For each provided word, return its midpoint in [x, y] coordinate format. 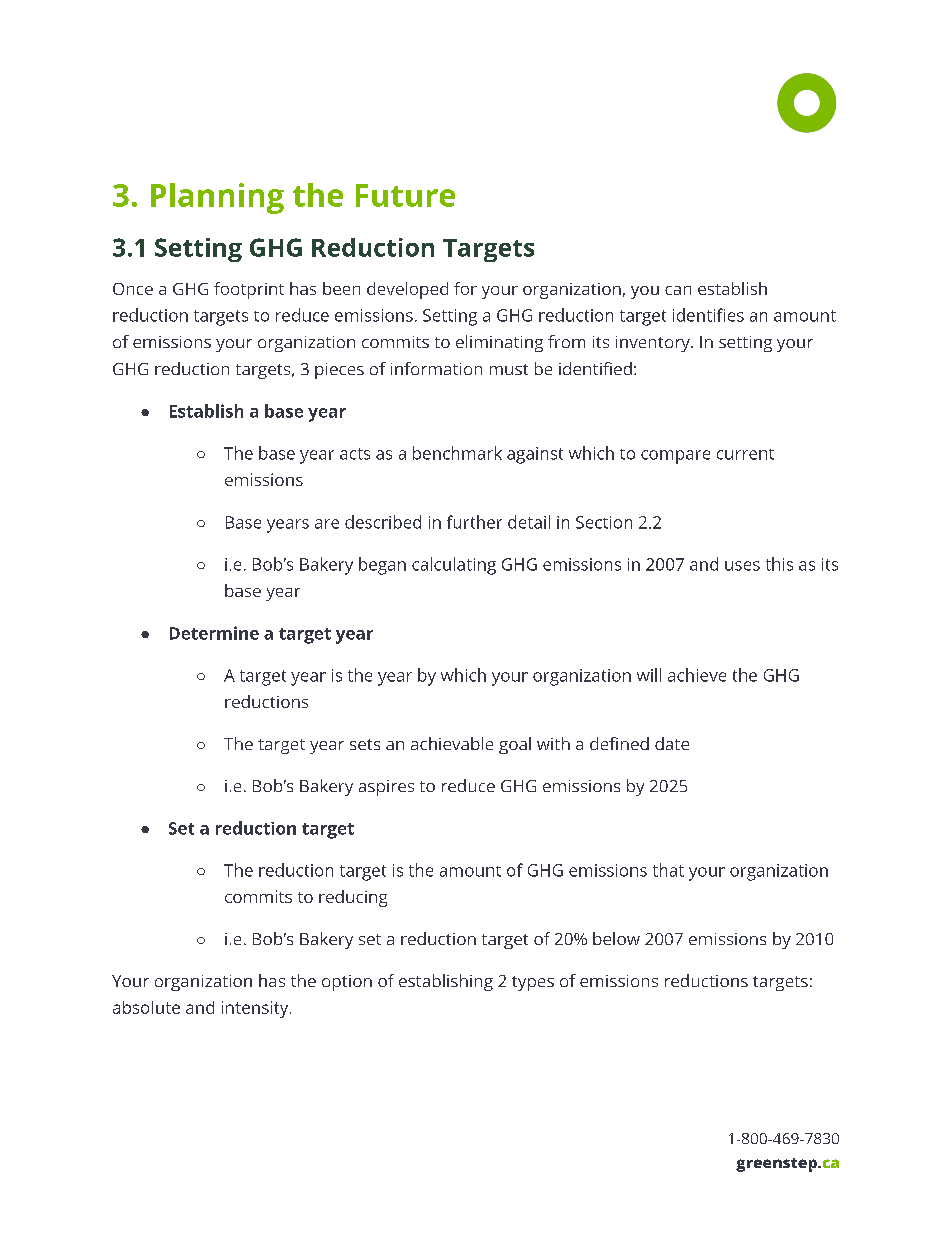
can [678, 290]
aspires [386, 788]
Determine [214, 633]
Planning [217, 198]
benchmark [457, 453]
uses [742, 566]
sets [365, 744]
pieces [339, 371]
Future [405, 195]
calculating [454, 566]
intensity [256, 1009]
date [672, 743]
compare [675, 457]
